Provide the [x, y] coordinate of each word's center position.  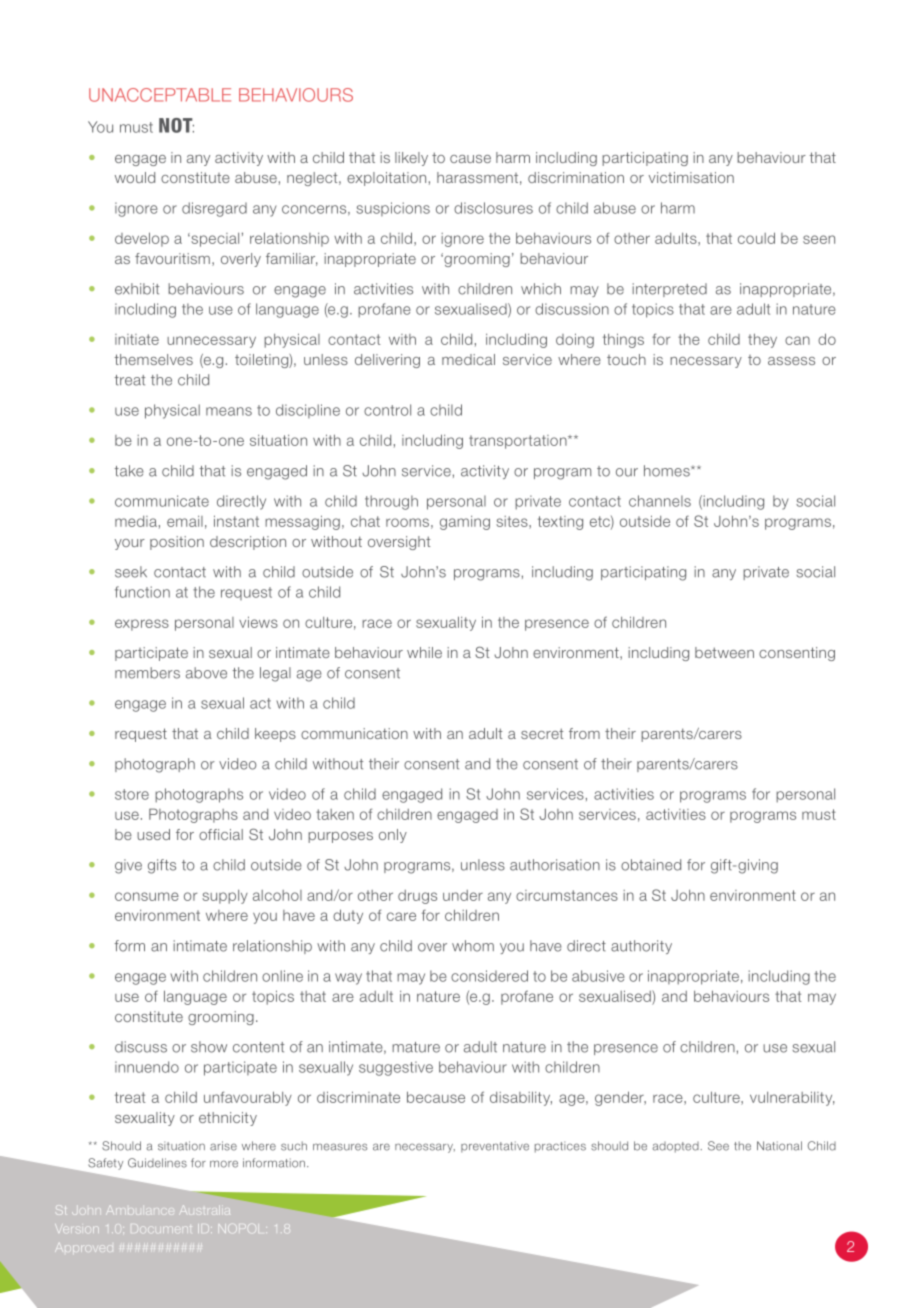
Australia [204, 1210]
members [147, 673]
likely [411, 159]
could [756, 238]
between [724, 652]
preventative [495, 1147]
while [424, 652]
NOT [176, 125]
